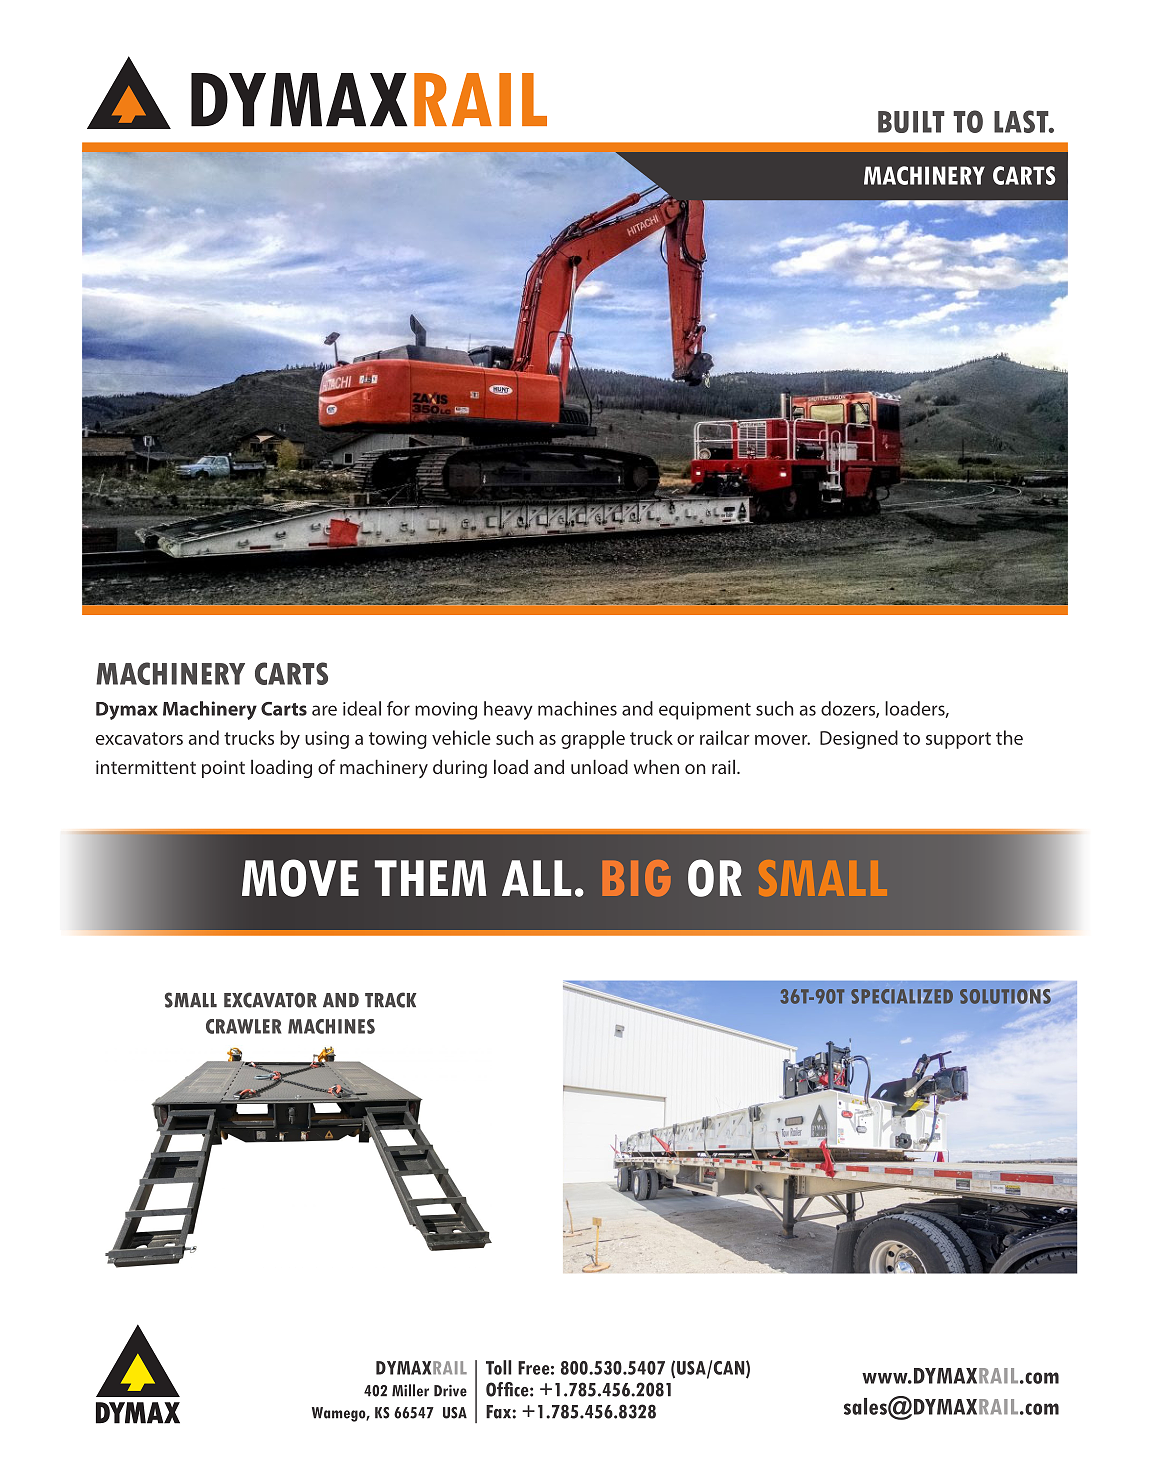 This image has height=1479, width=1150. Describe the element at coordinates (705, 711) in the image. I see `equipment` at that location.
